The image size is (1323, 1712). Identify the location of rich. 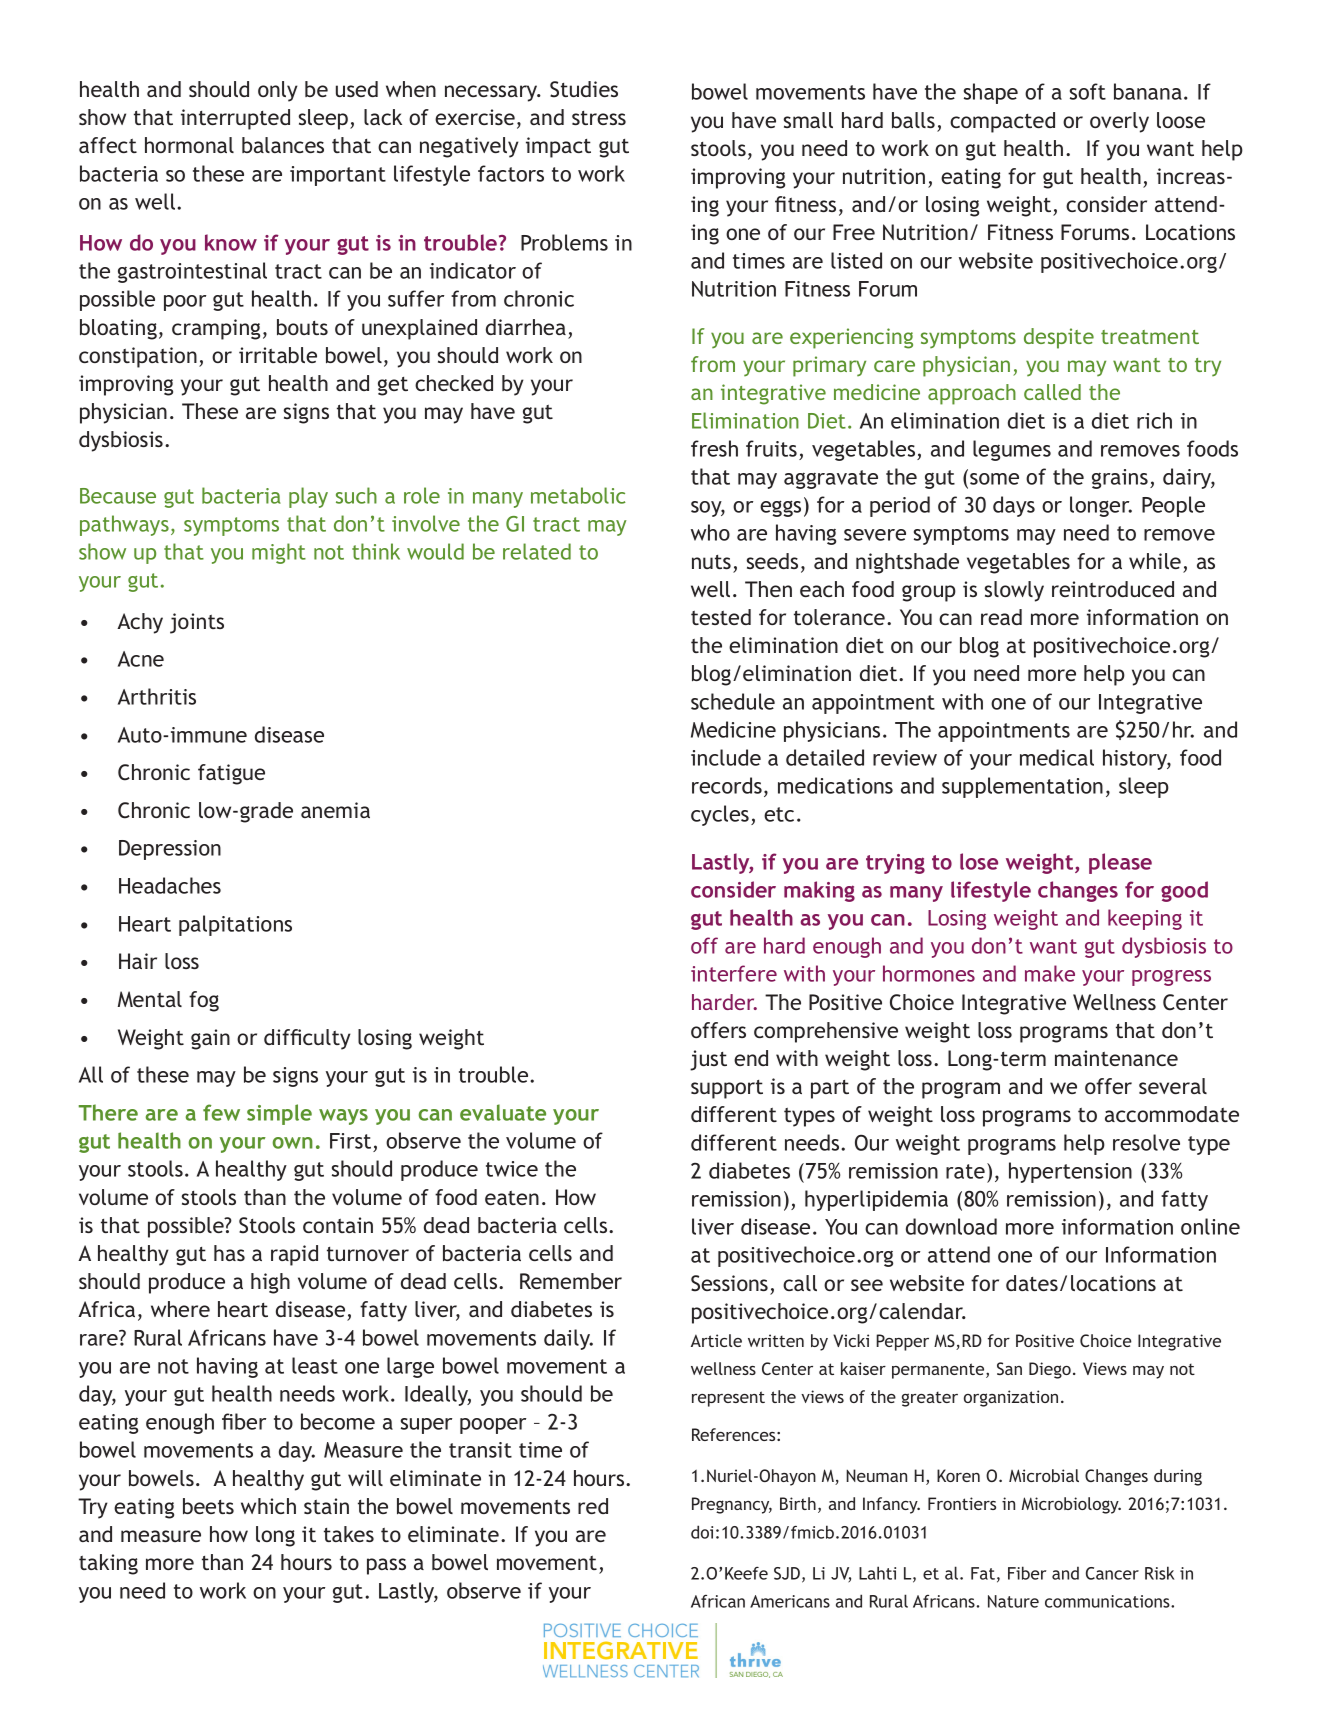
(1154, 420).
